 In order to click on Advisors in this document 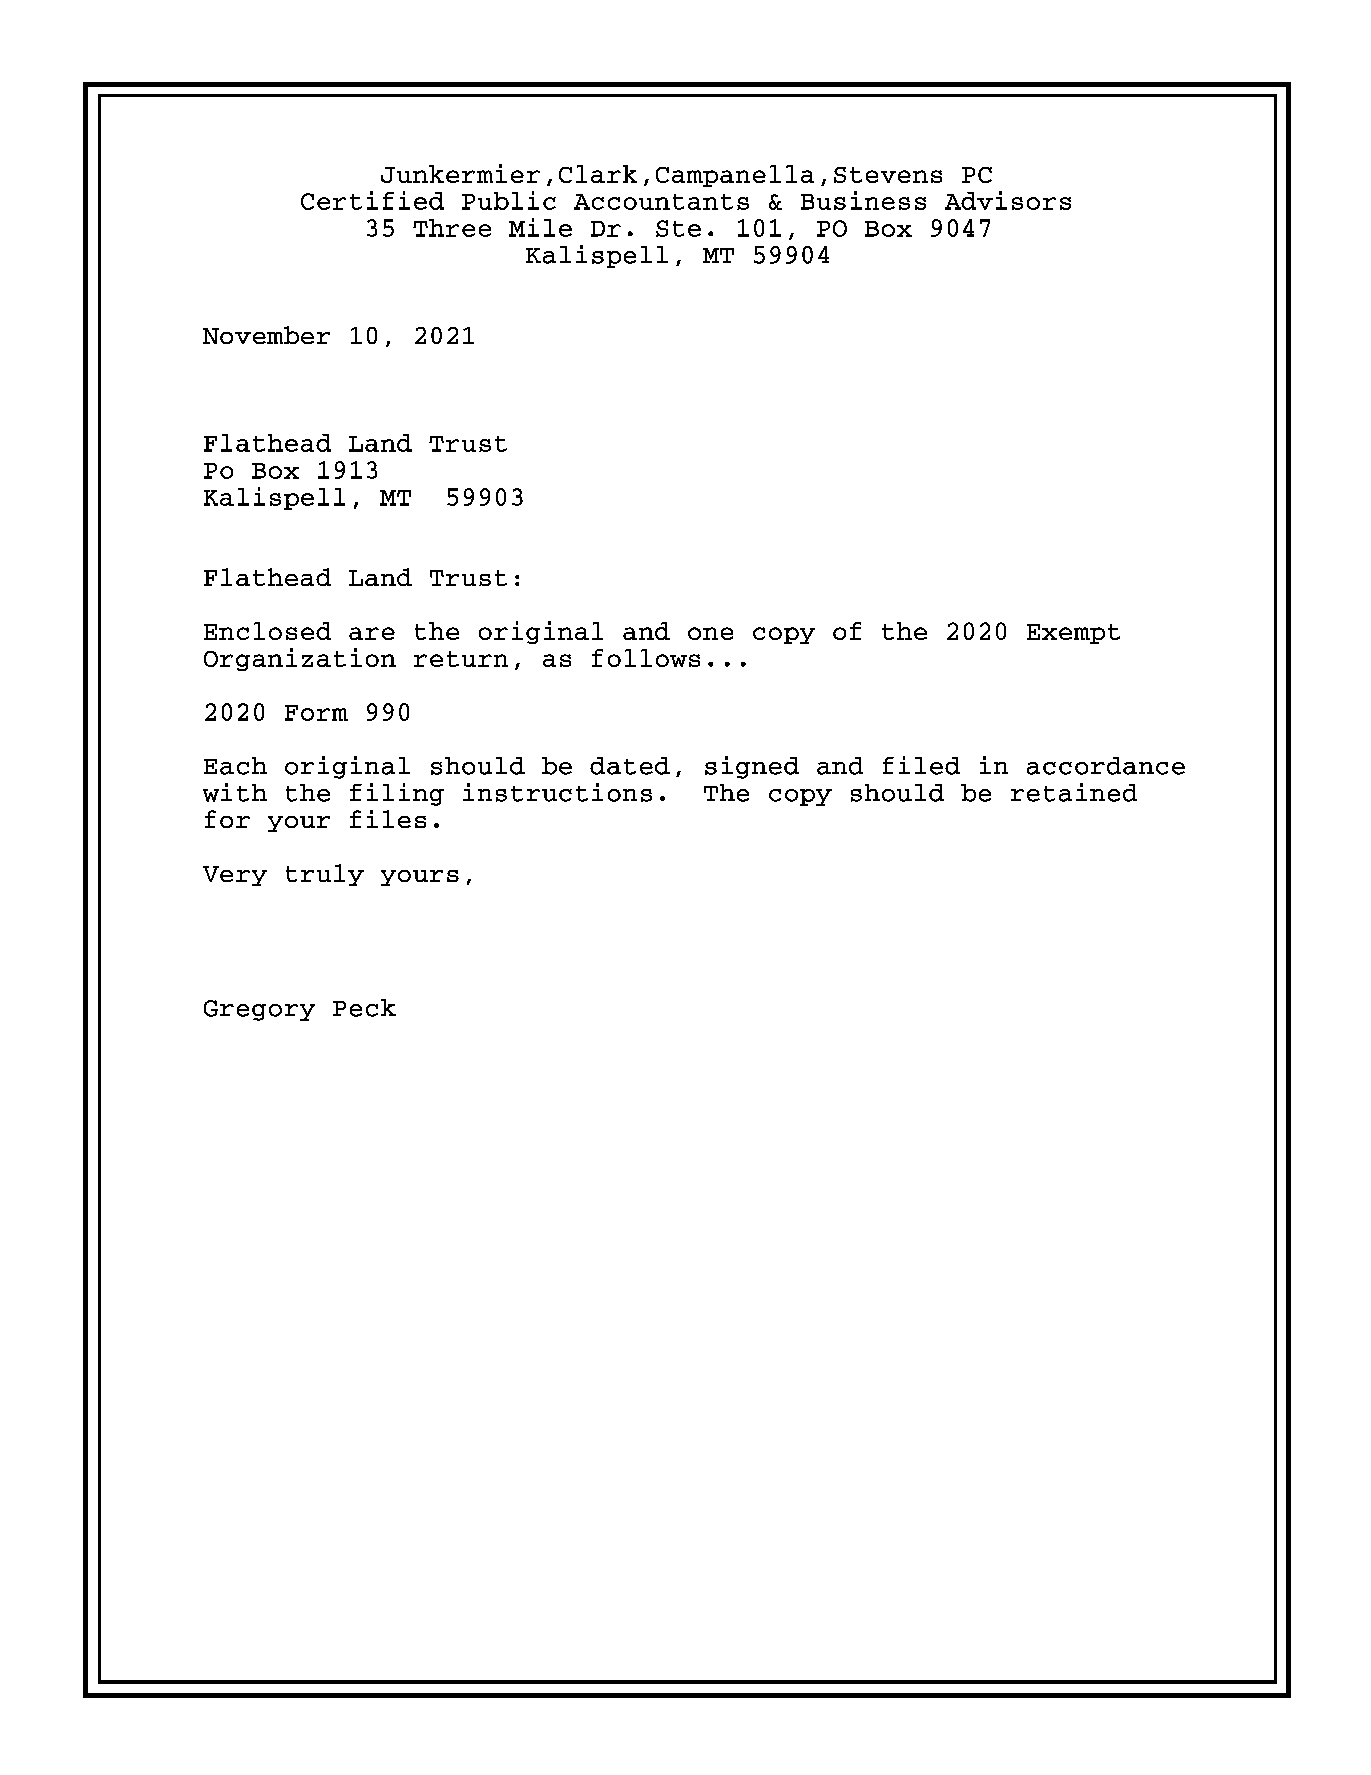, I will do `click(1008, 200)`.
